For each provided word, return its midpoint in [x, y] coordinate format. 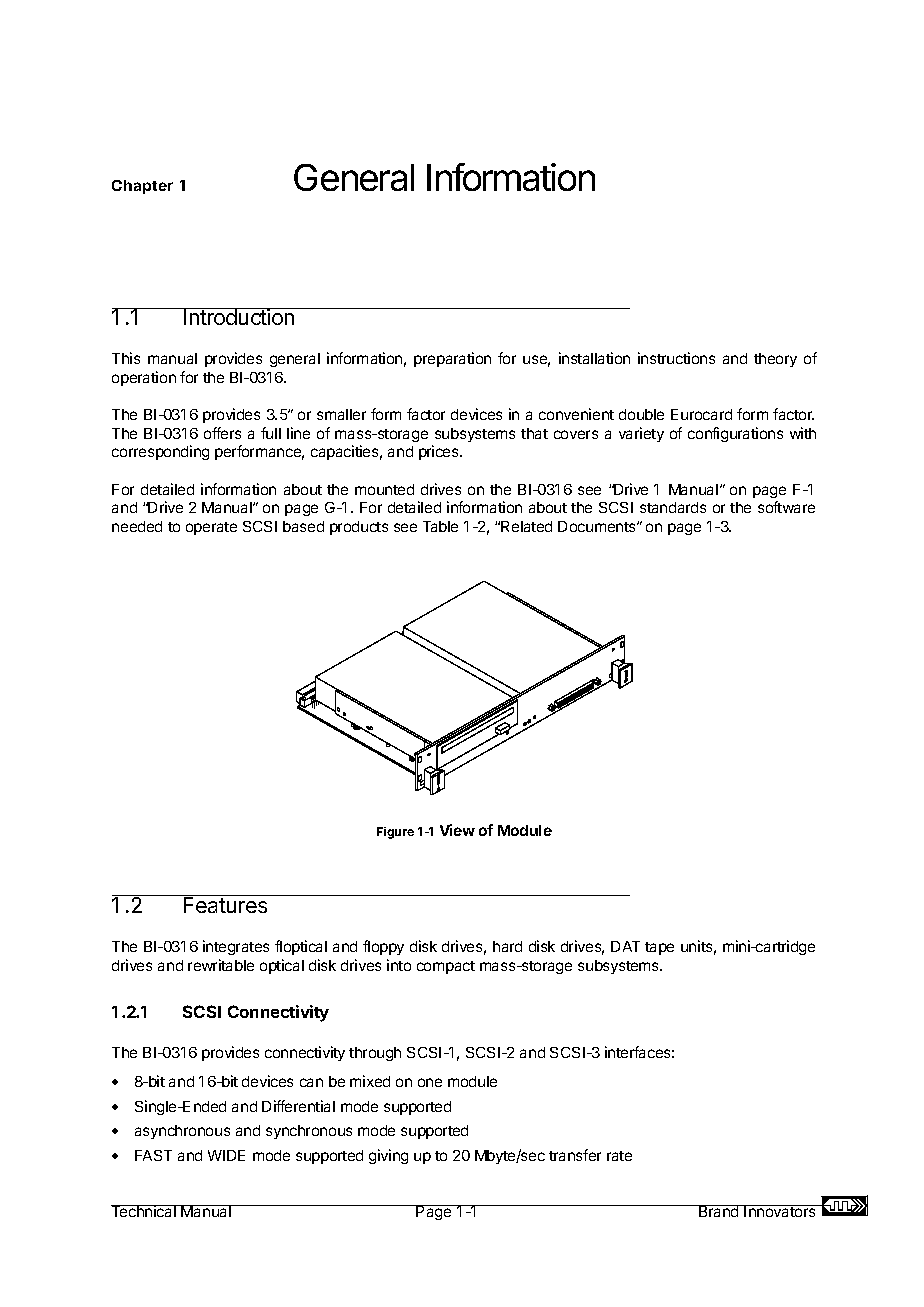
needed [137, 526]
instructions [676, 358]
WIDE [226, 1155]
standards [673, 507]
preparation [452, 359]
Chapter [142, 187]
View [457, 830]
